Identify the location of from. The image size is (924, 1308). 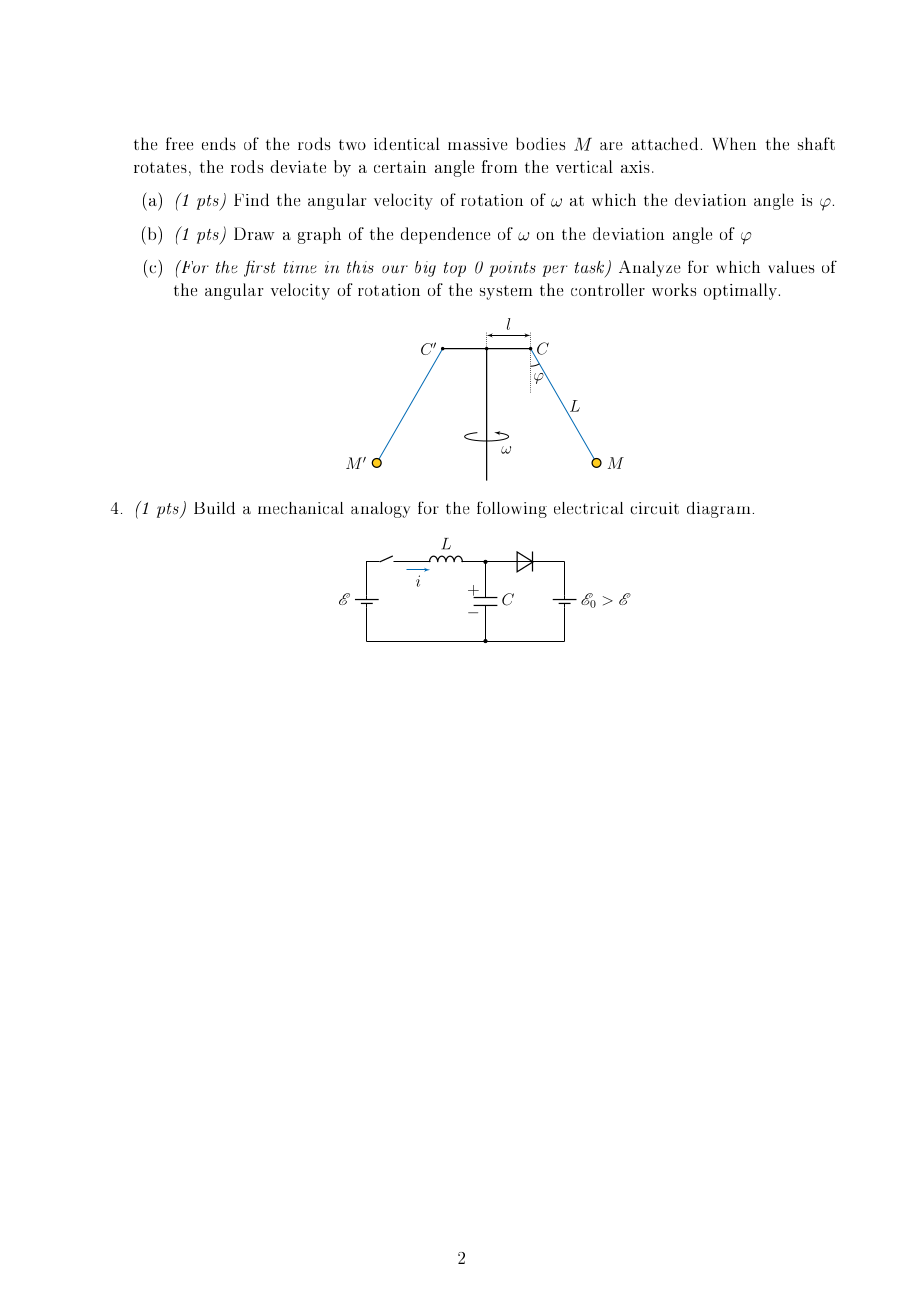
(499, 166).
